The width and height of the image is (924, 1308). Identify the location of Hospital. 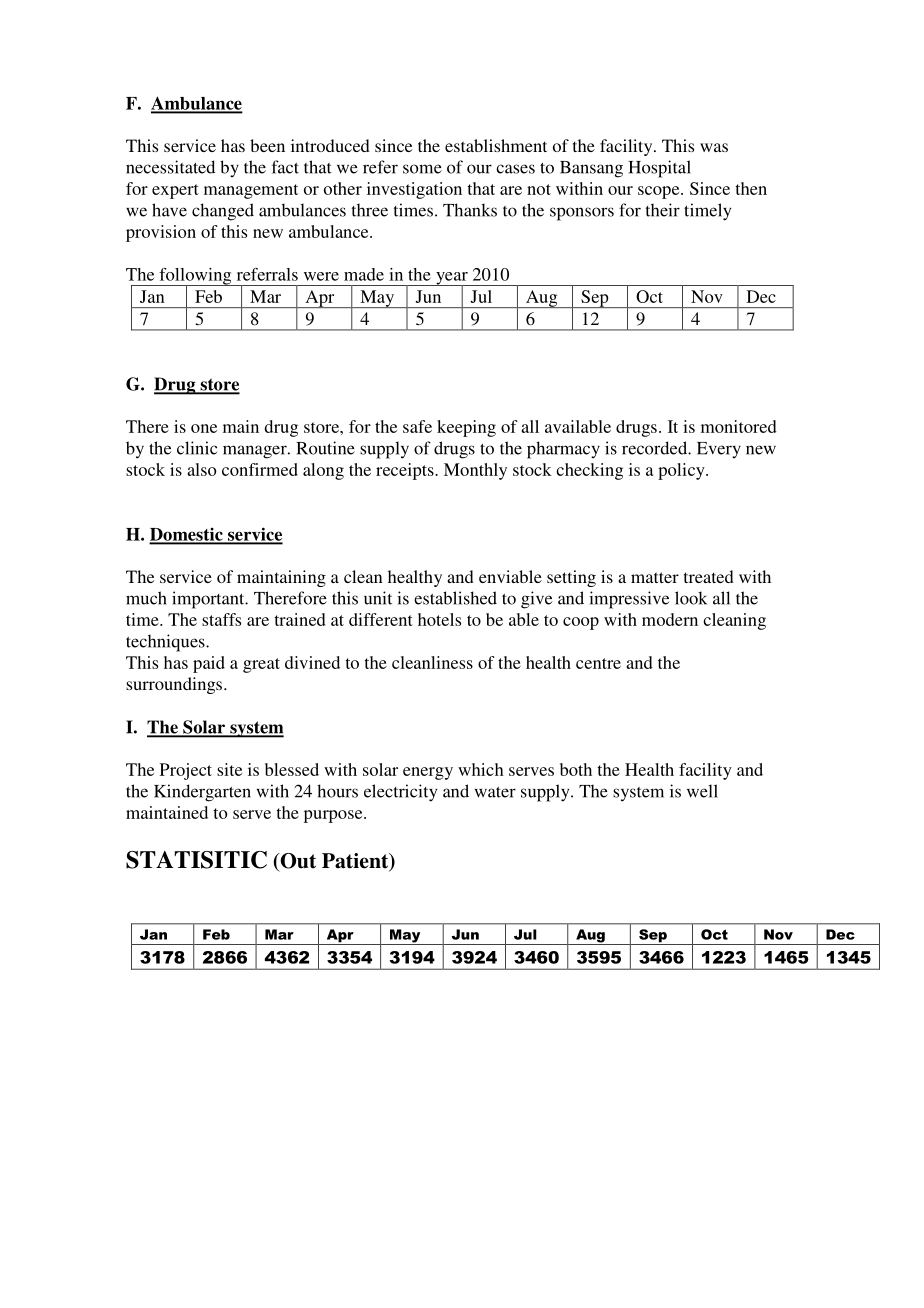
(659, 169).
